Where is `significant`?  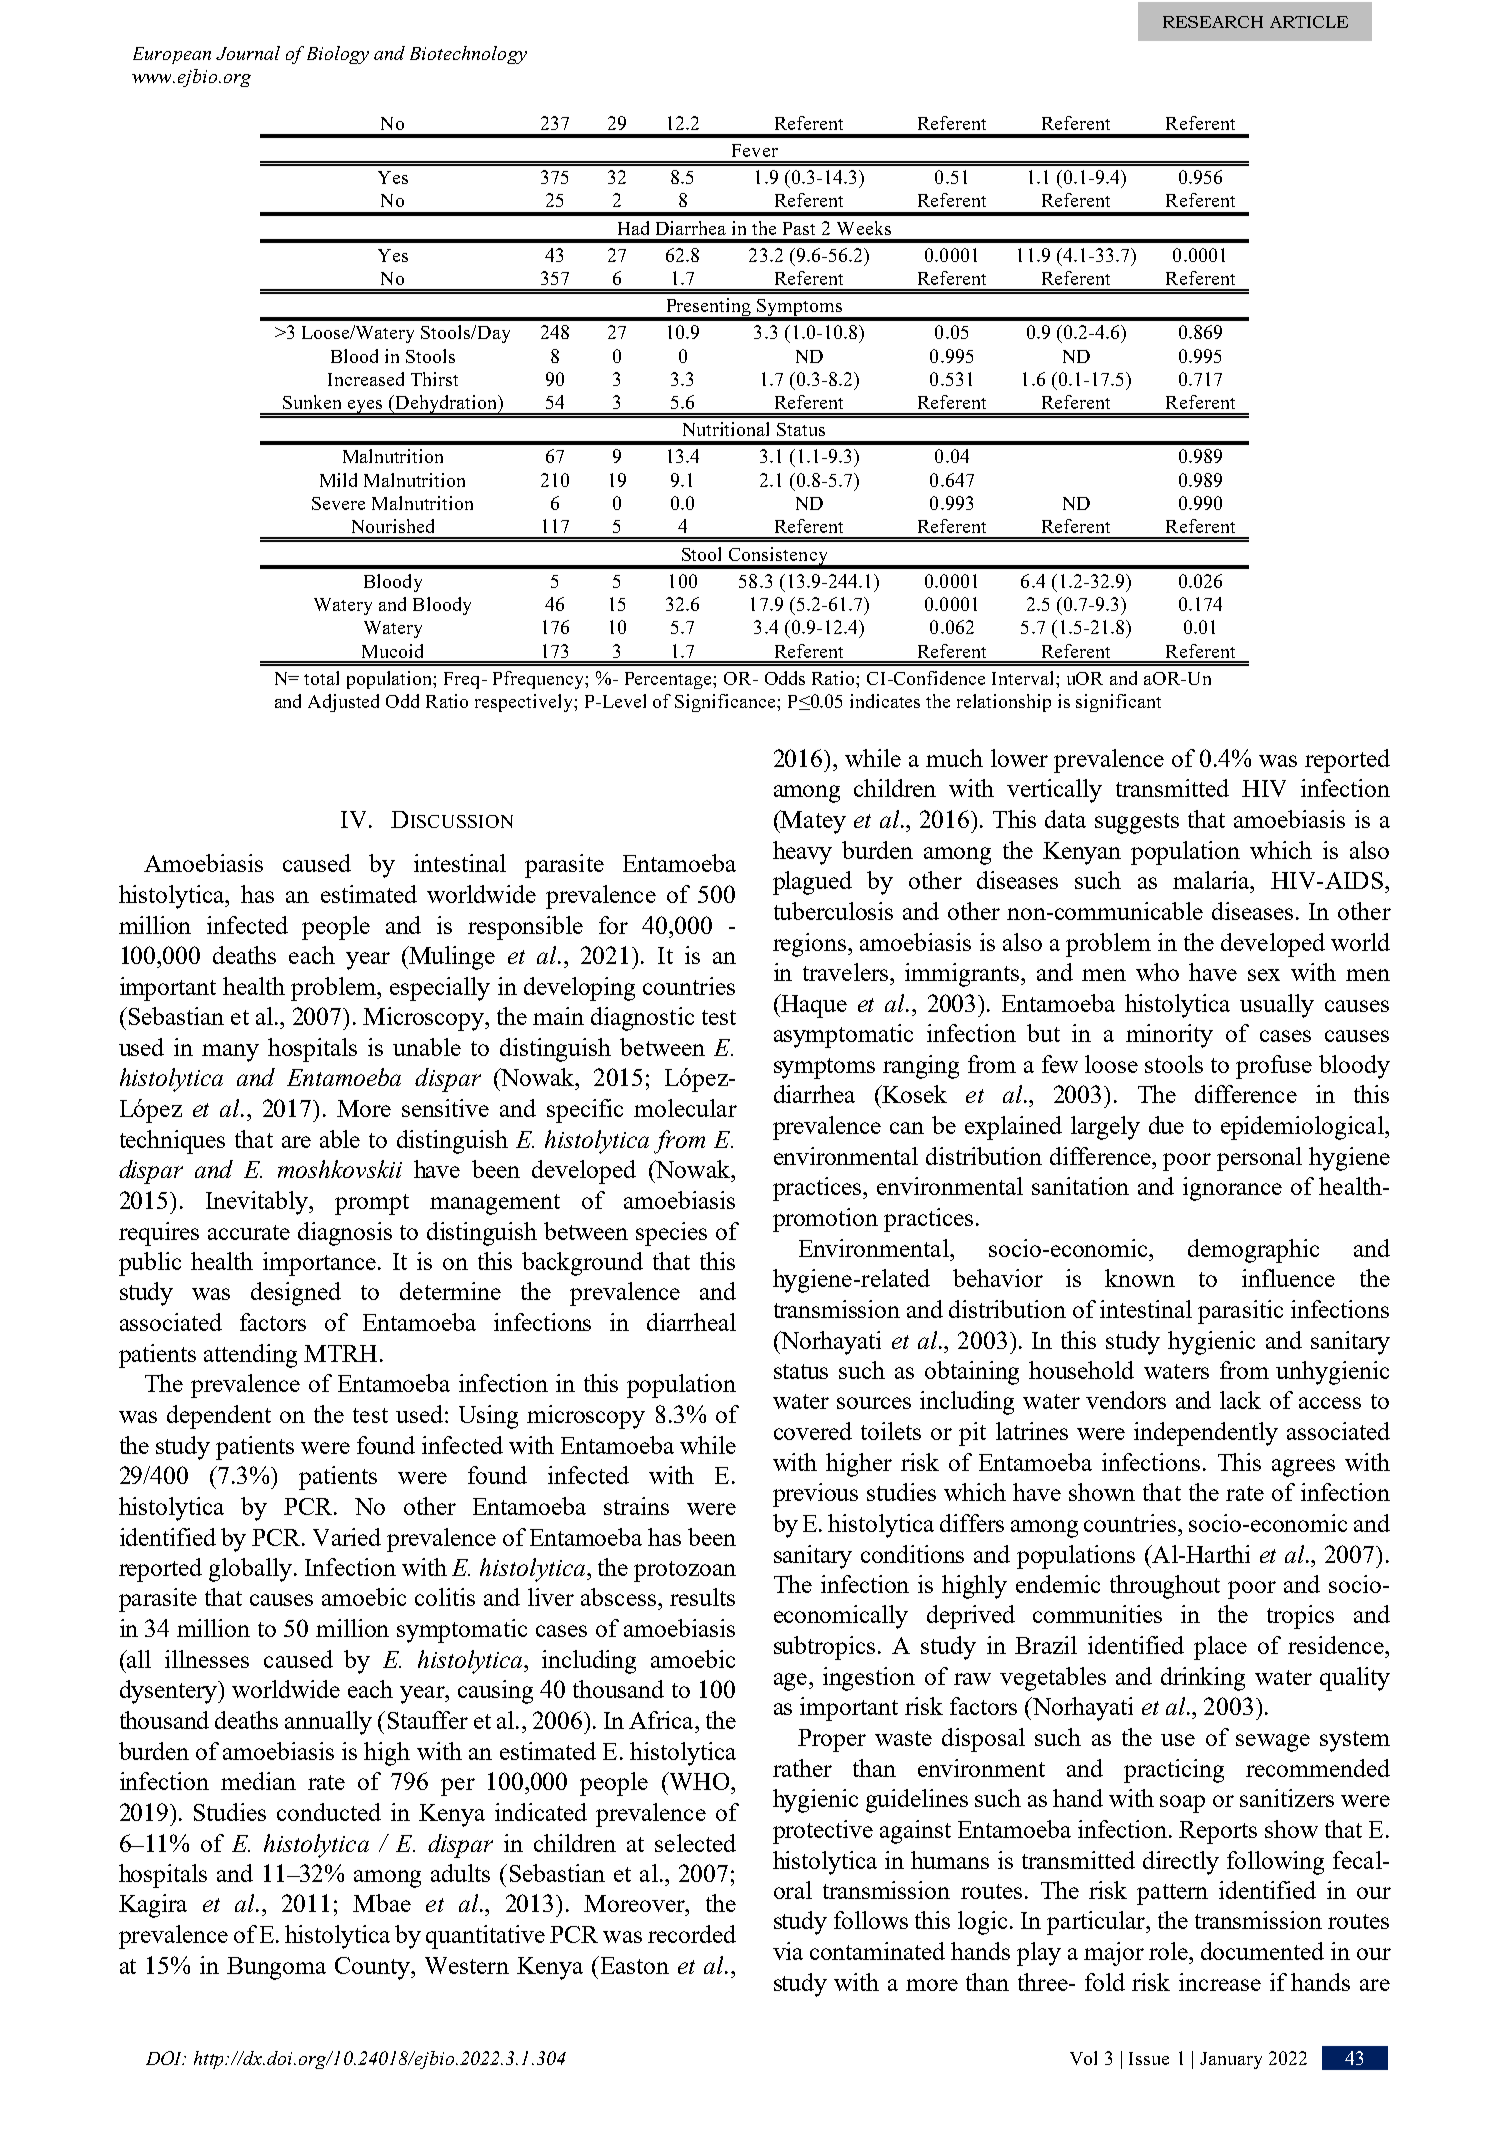 significant is located at coordinates (1118, 703).
